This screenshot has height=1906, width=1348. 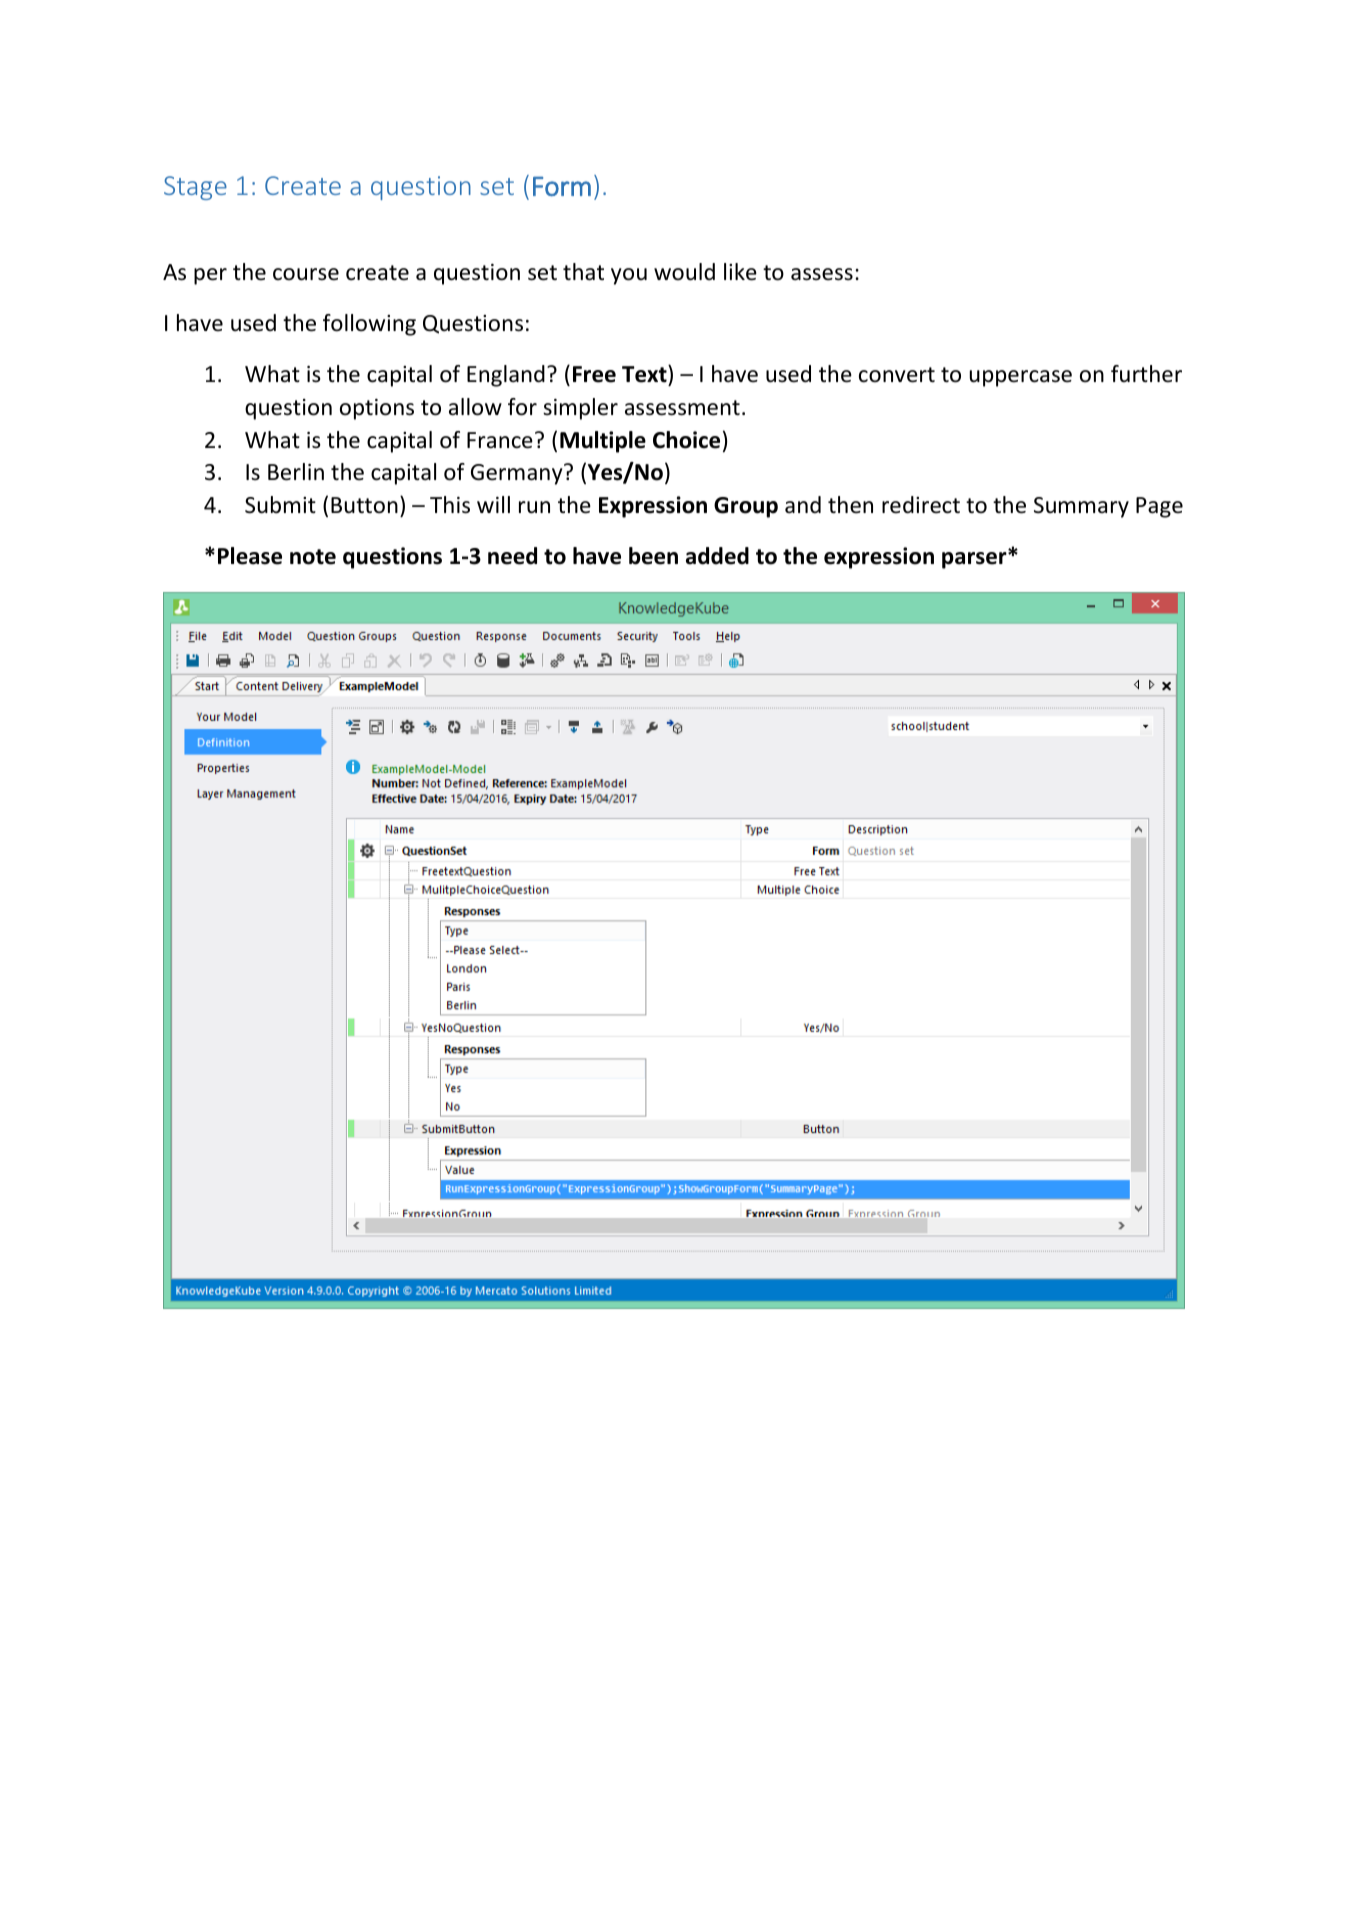 I want to click on Stage, so click(x=195, y=188).
